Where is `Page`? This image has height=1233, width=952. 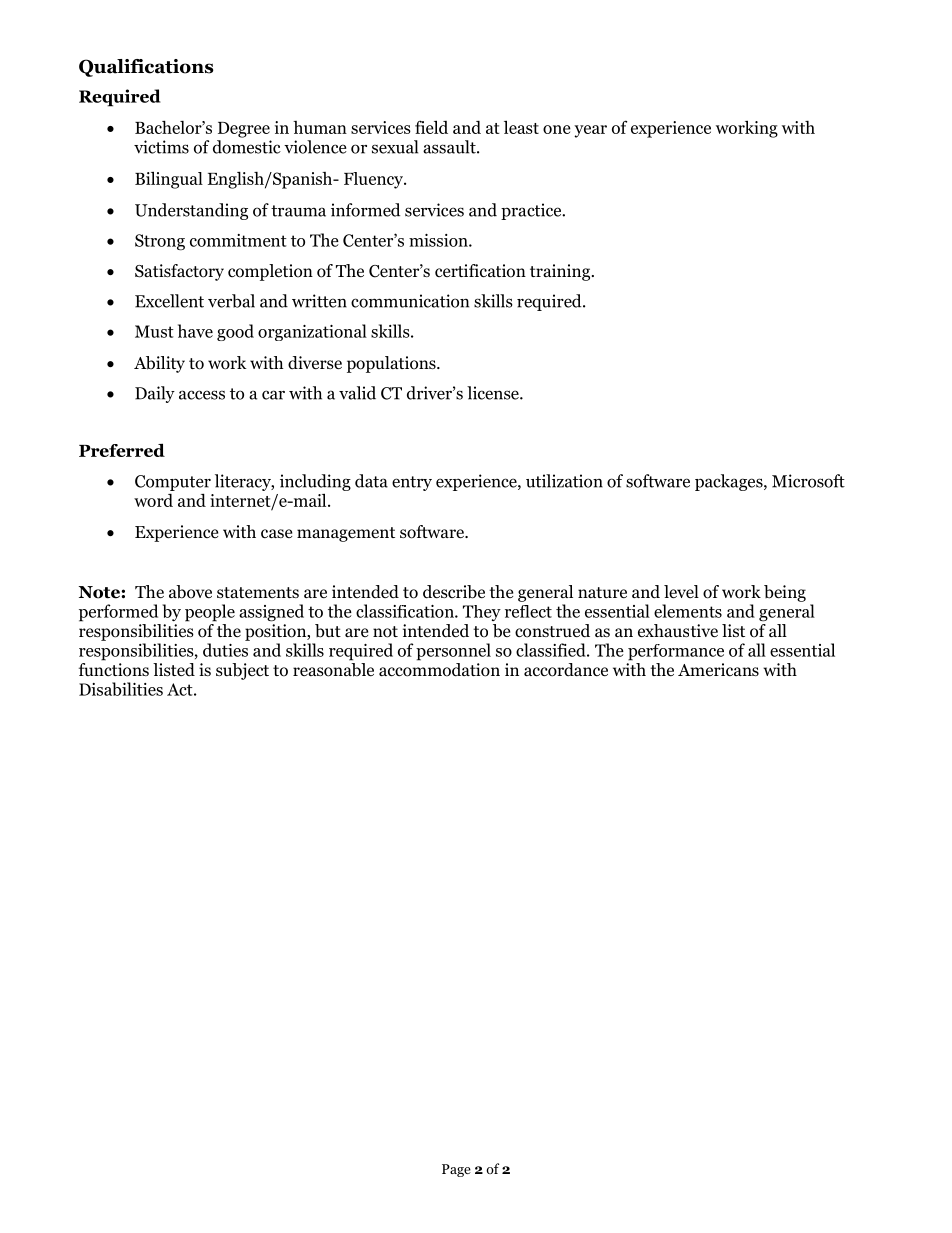
Page is located at coordinates (456, 1170).
